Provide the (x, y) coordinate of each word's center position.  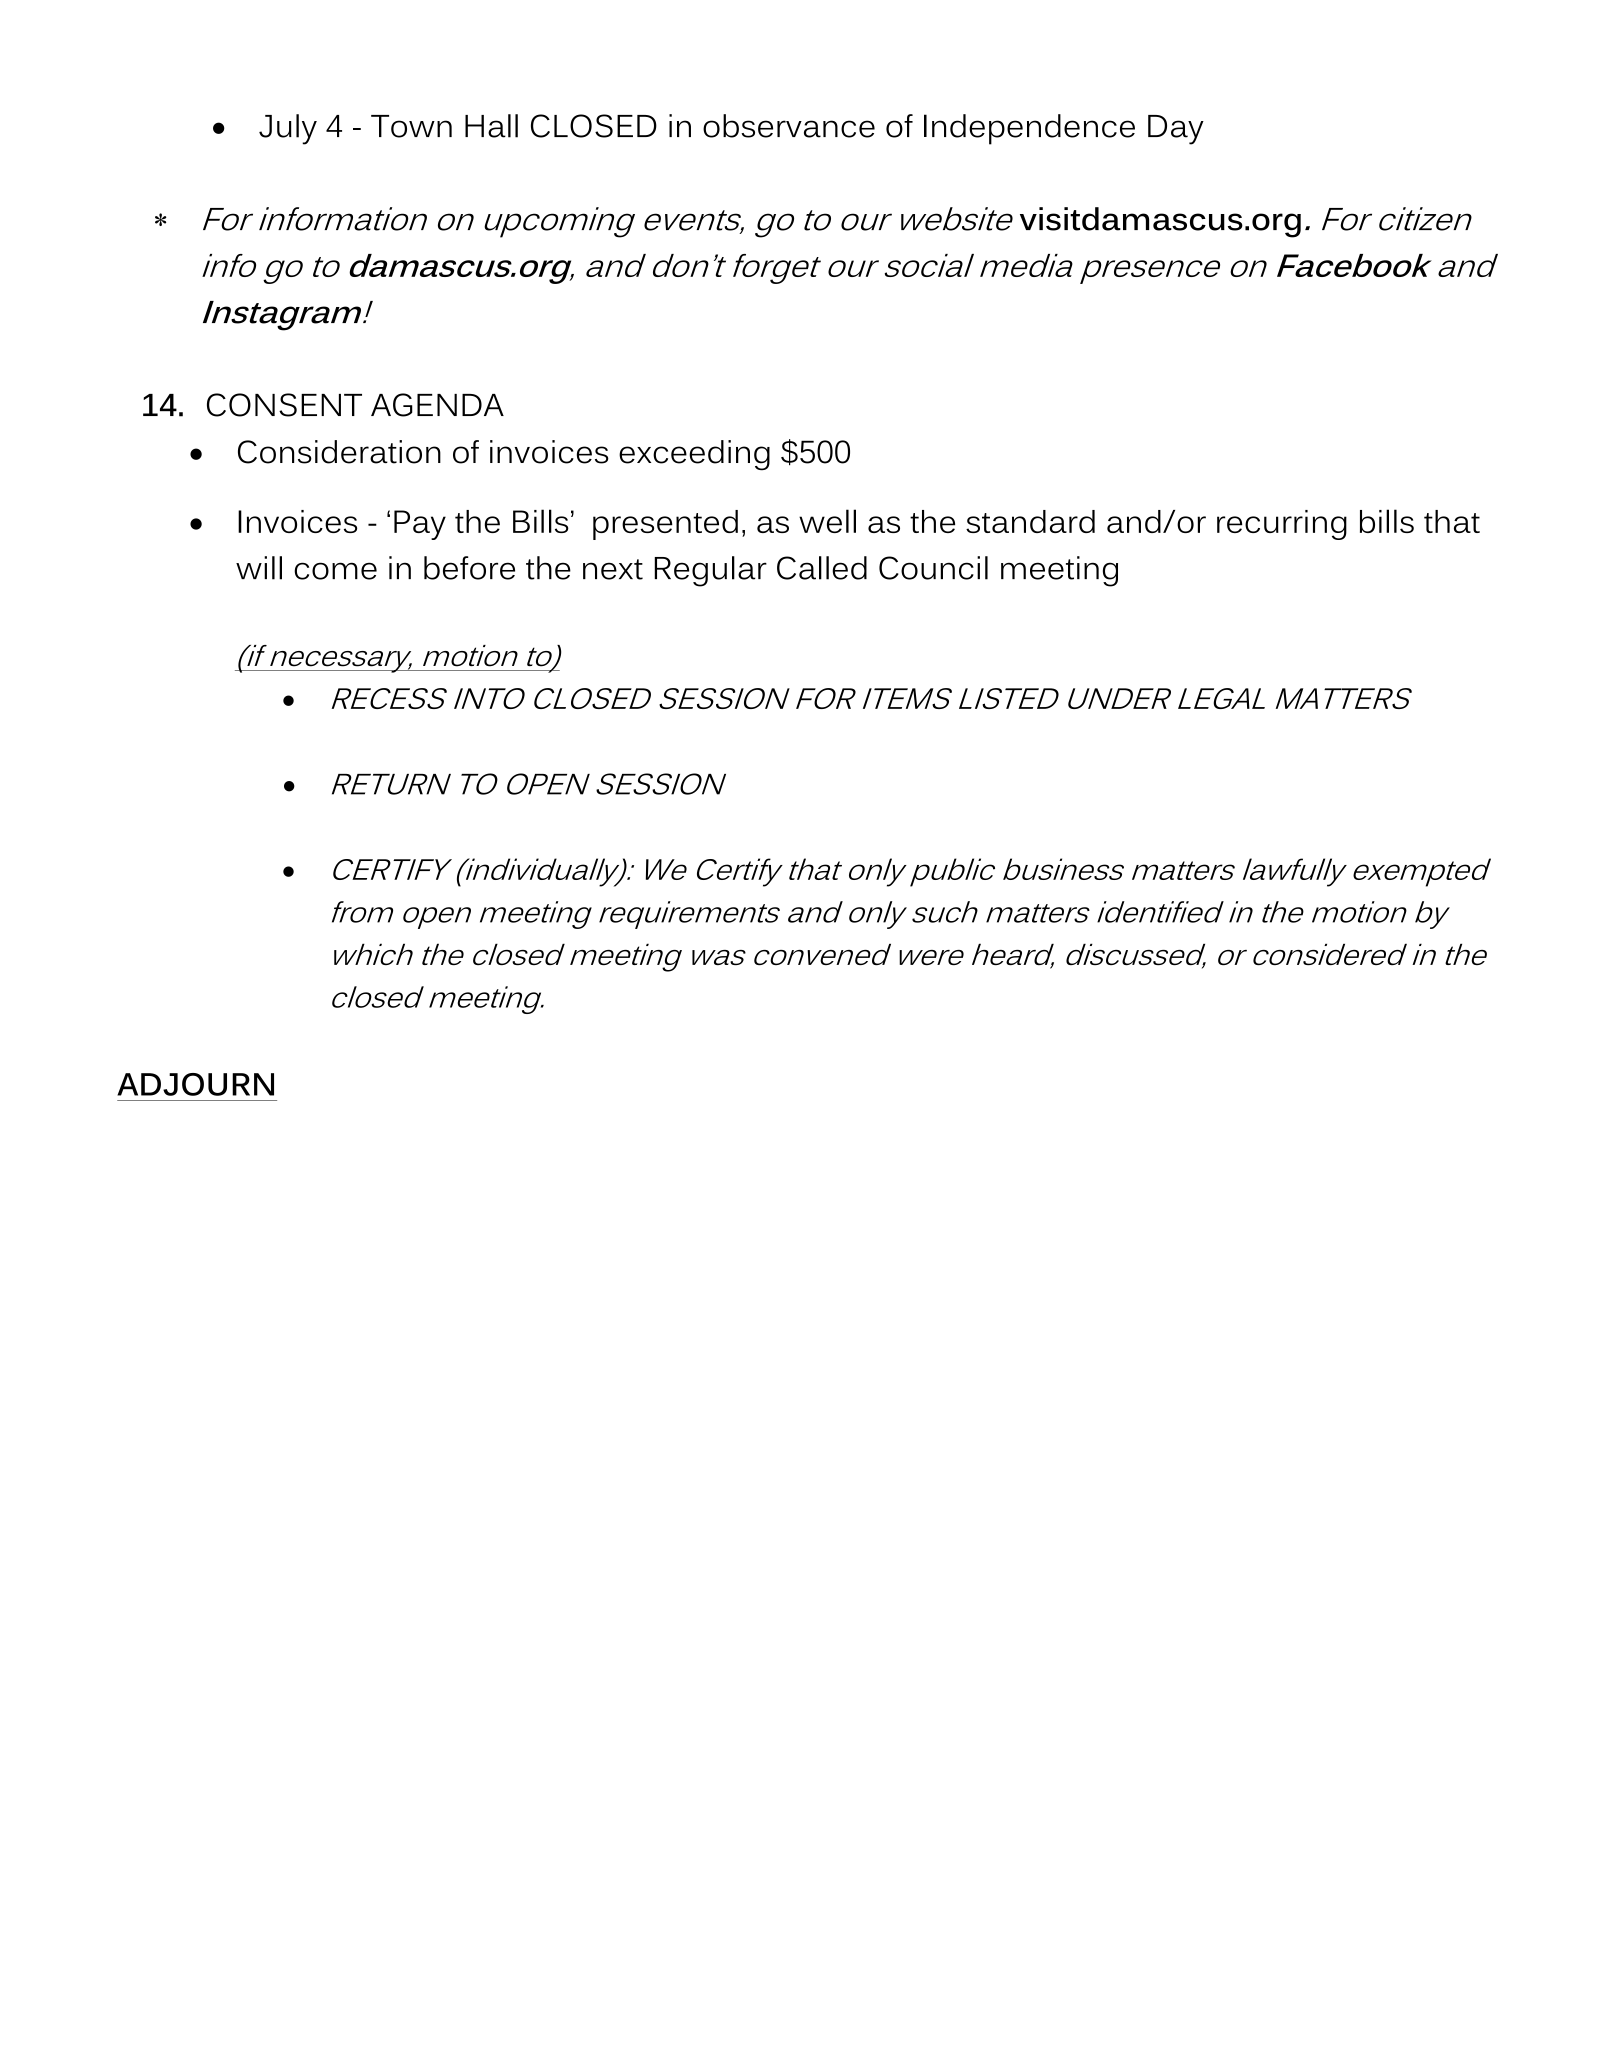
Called (822, 568)
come (335, 571)
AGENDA (437, 405)
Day (1176, 130)
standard (1030, 521)
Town (411, 126)
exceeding (694, 455)
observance (789, 126)
